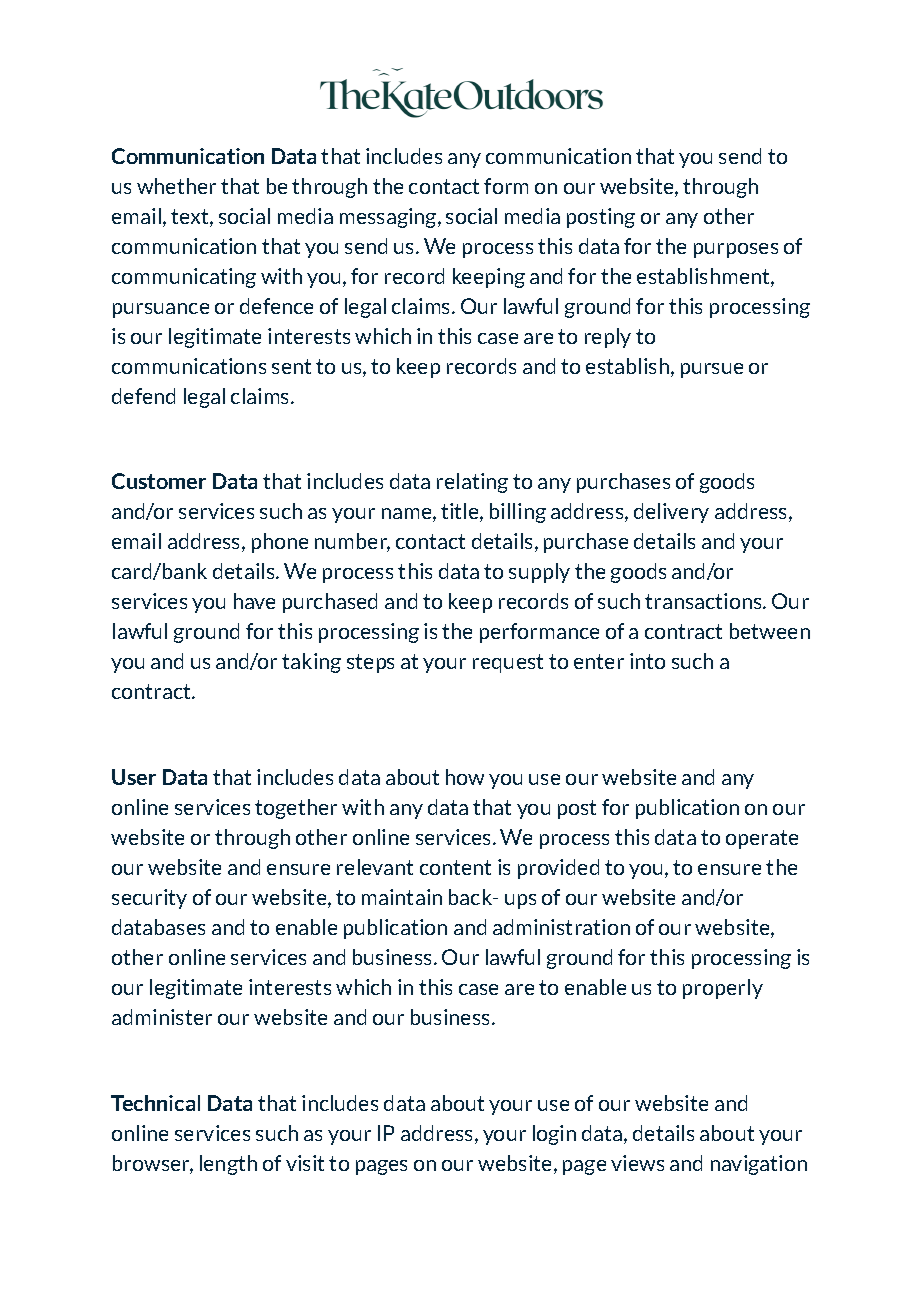 This screenshot has width=924, height=1307. I want to click on messaging, so click(389, 218).
